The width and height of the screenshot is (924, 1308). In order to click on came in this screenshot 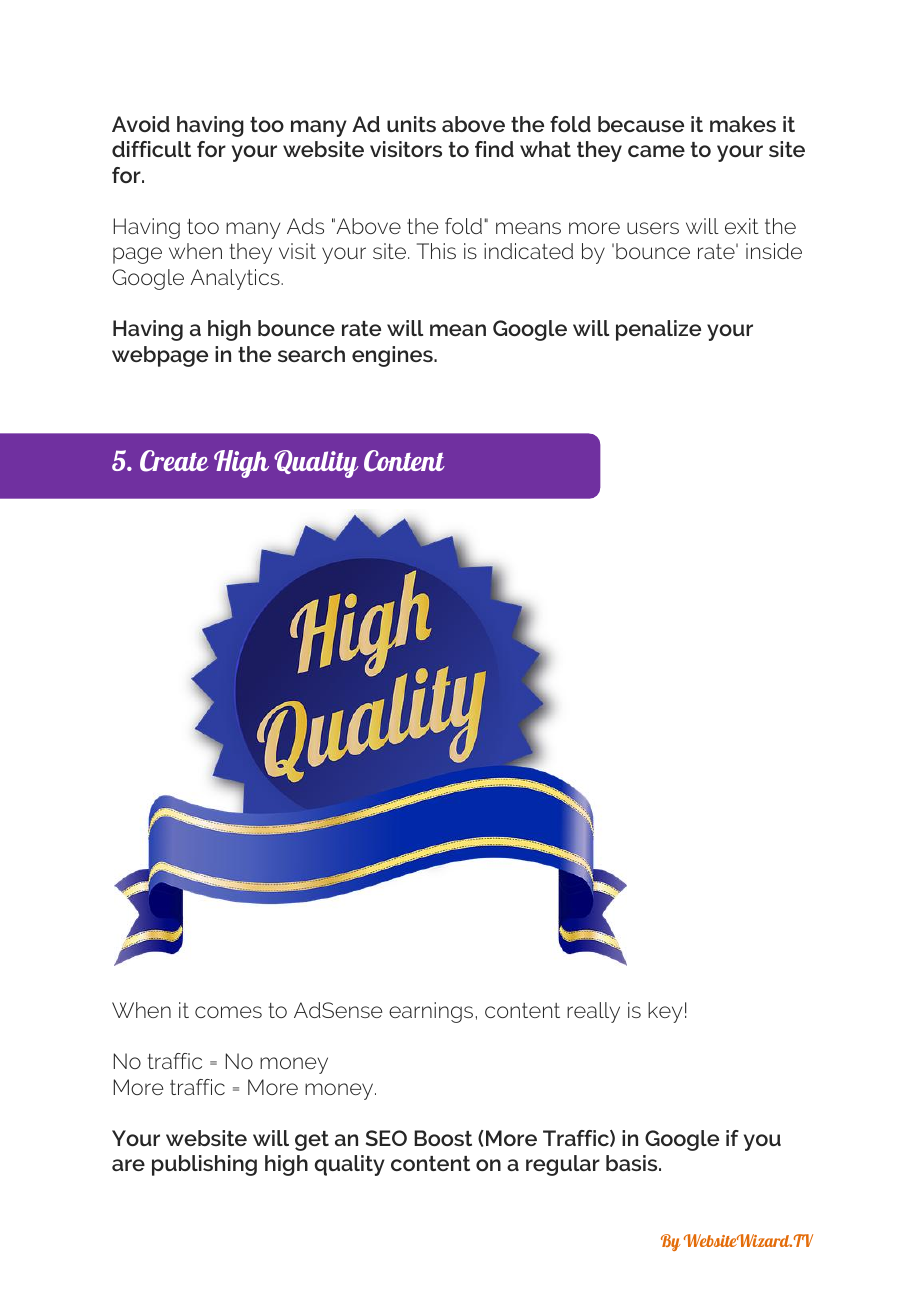, I will do `click(656, 151)`.
